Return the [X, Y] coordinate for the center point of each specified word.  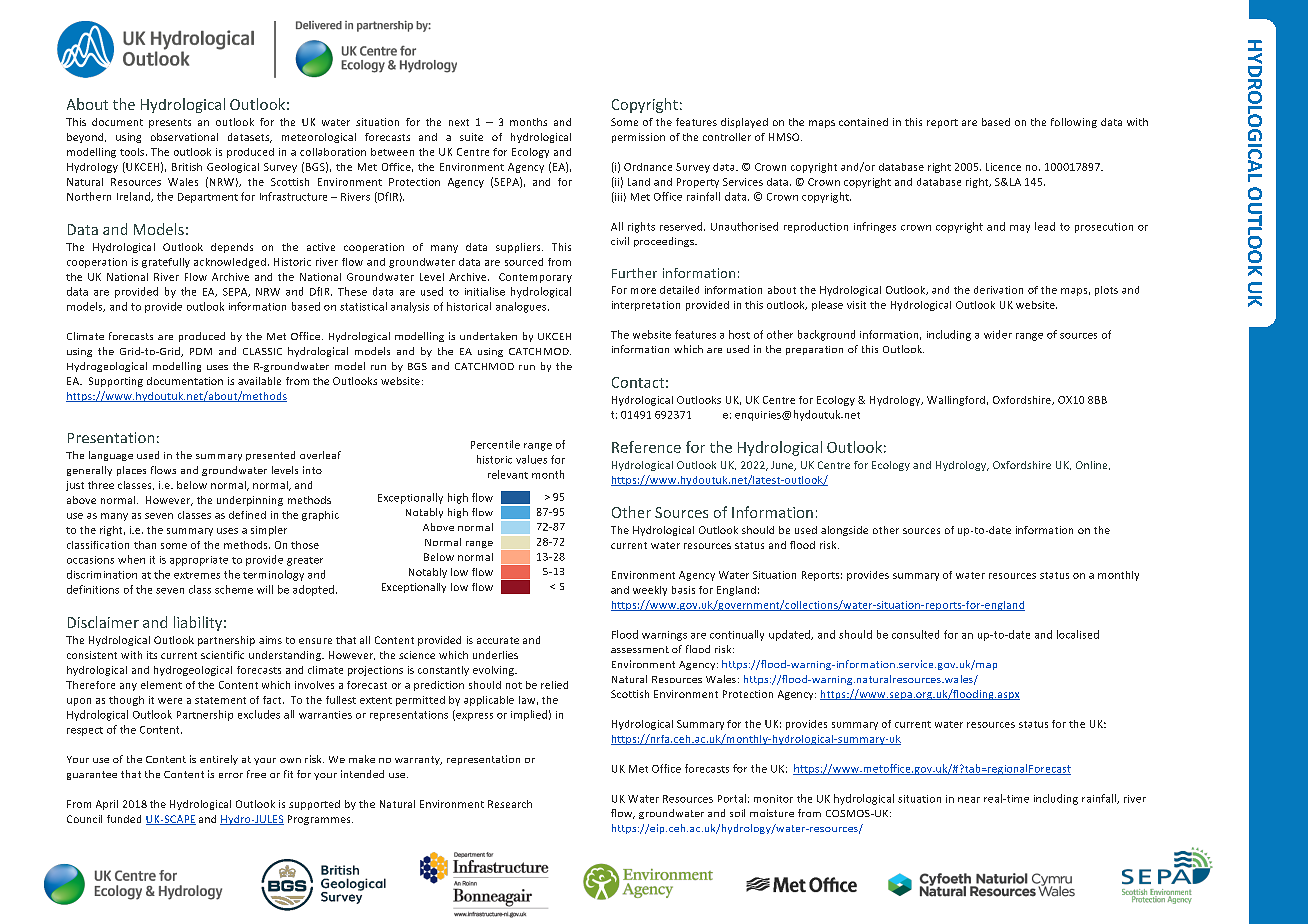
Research [510, 804]
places [131, 471]
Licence [1003, 167]
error [231, 775]
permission [638, 138]
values [531, 459]
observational [184, 137]
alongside [844, 531]
